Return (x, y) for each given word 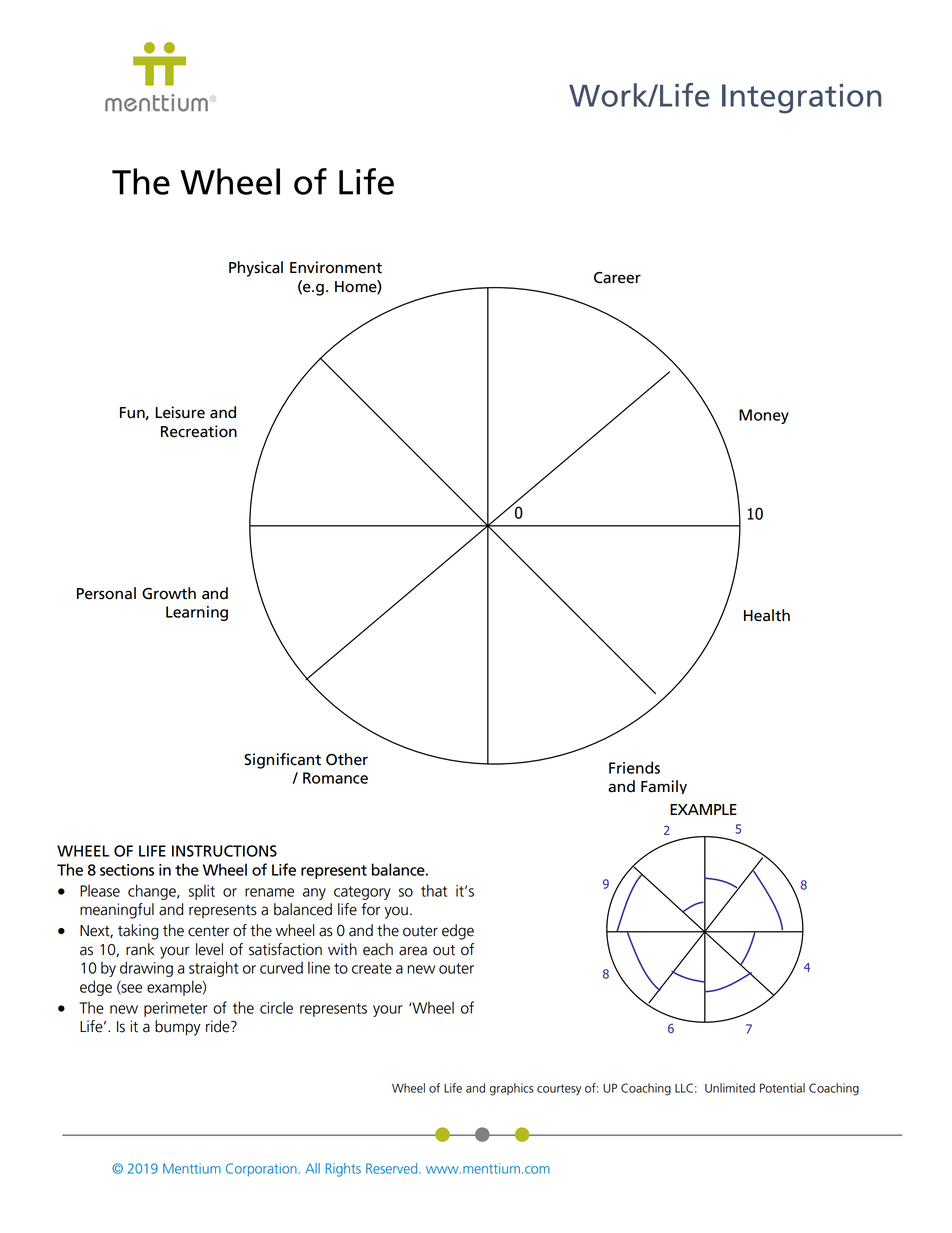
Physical (256, 269)
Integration (801, 99)
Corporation (261, 1170)
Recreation (199, 431)
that (434, 890)
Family (664, 787)
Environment (336, 267)
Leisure (180, 412)
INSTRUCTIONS (224, 851)
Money (764, 416)
